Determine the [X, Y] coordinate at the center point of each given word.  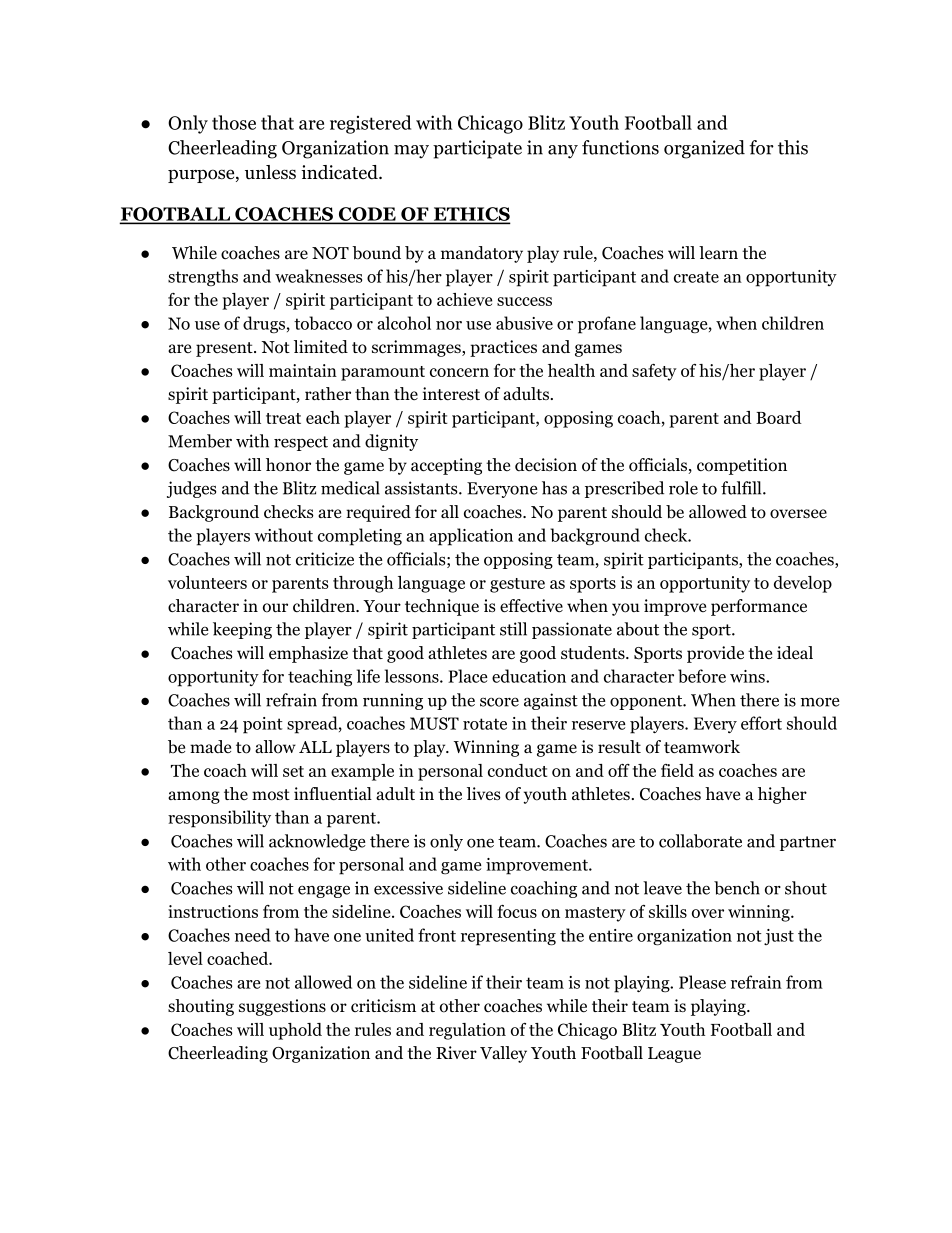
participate [477, 149]
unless [270, 172]
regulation [467, 1031]
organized [704, 149]
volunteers [207, 582]
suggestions [282, 1007]
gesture [517, 585]
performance [759, 607]
